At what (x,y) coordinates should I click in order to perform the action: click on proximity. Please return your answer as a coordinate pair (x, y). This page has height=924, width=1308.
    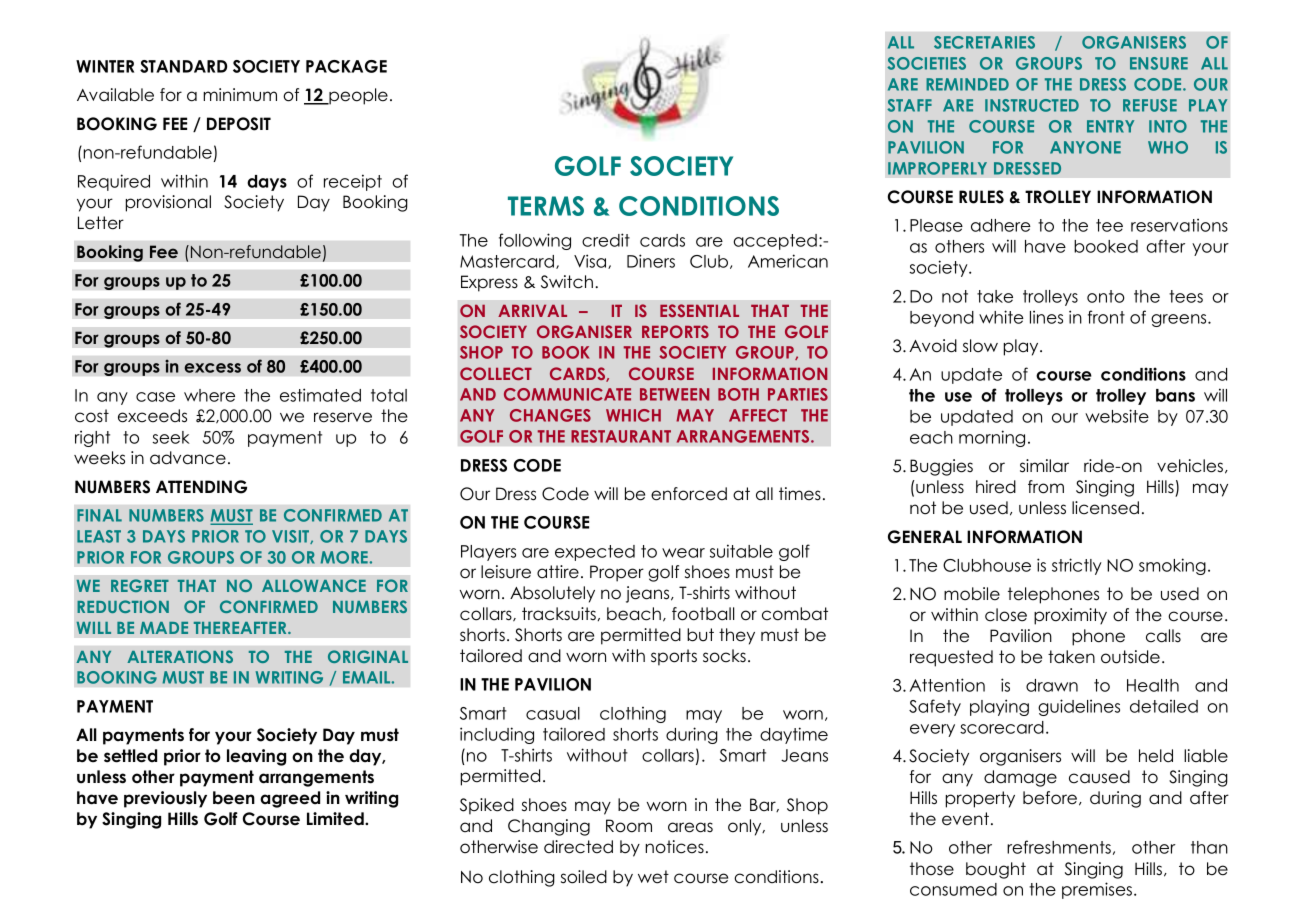
    Looking at the image, I should click on (1070, 616).
